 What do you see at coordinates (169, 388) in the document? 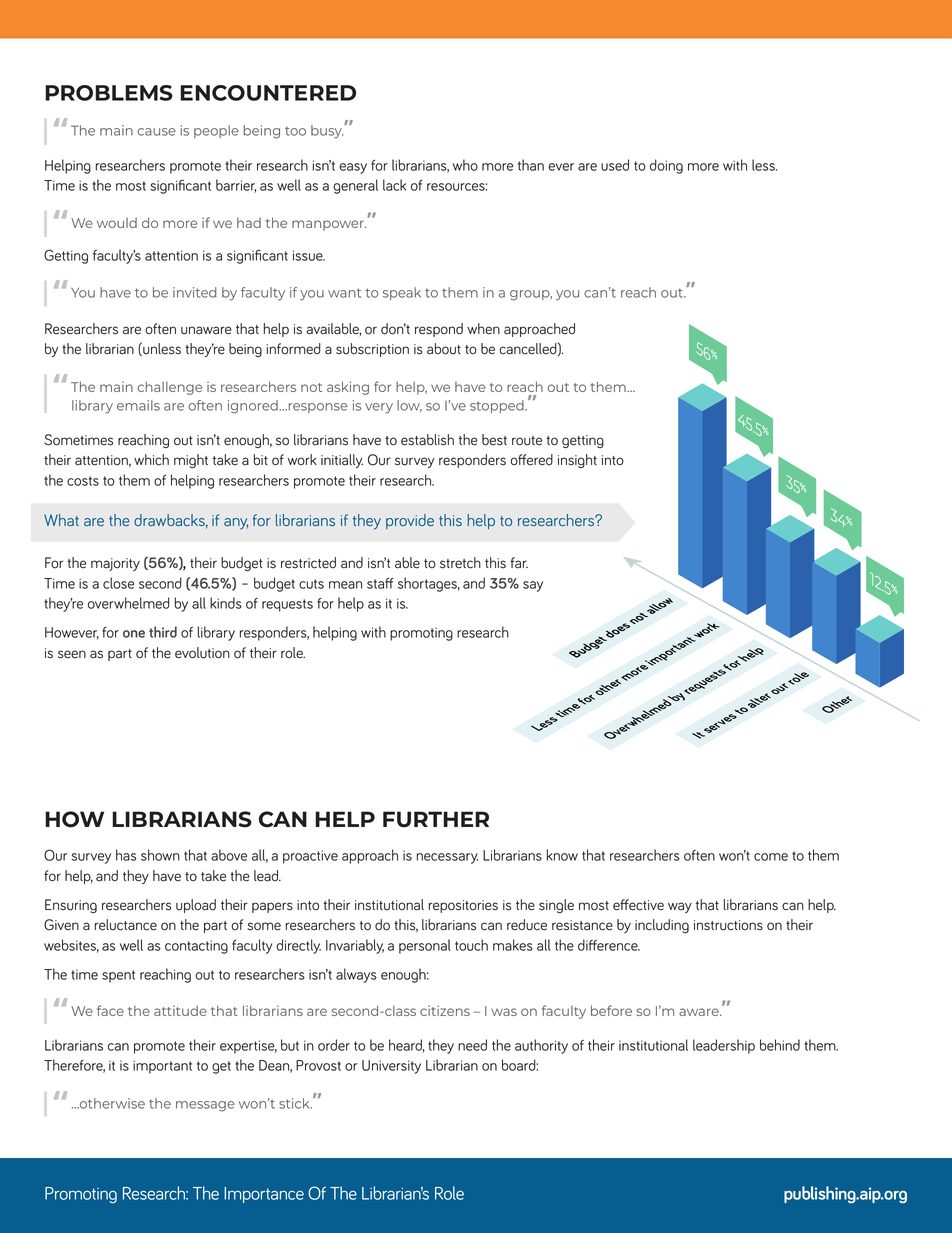
I see `challenge` at bounding box center [169, 388].
